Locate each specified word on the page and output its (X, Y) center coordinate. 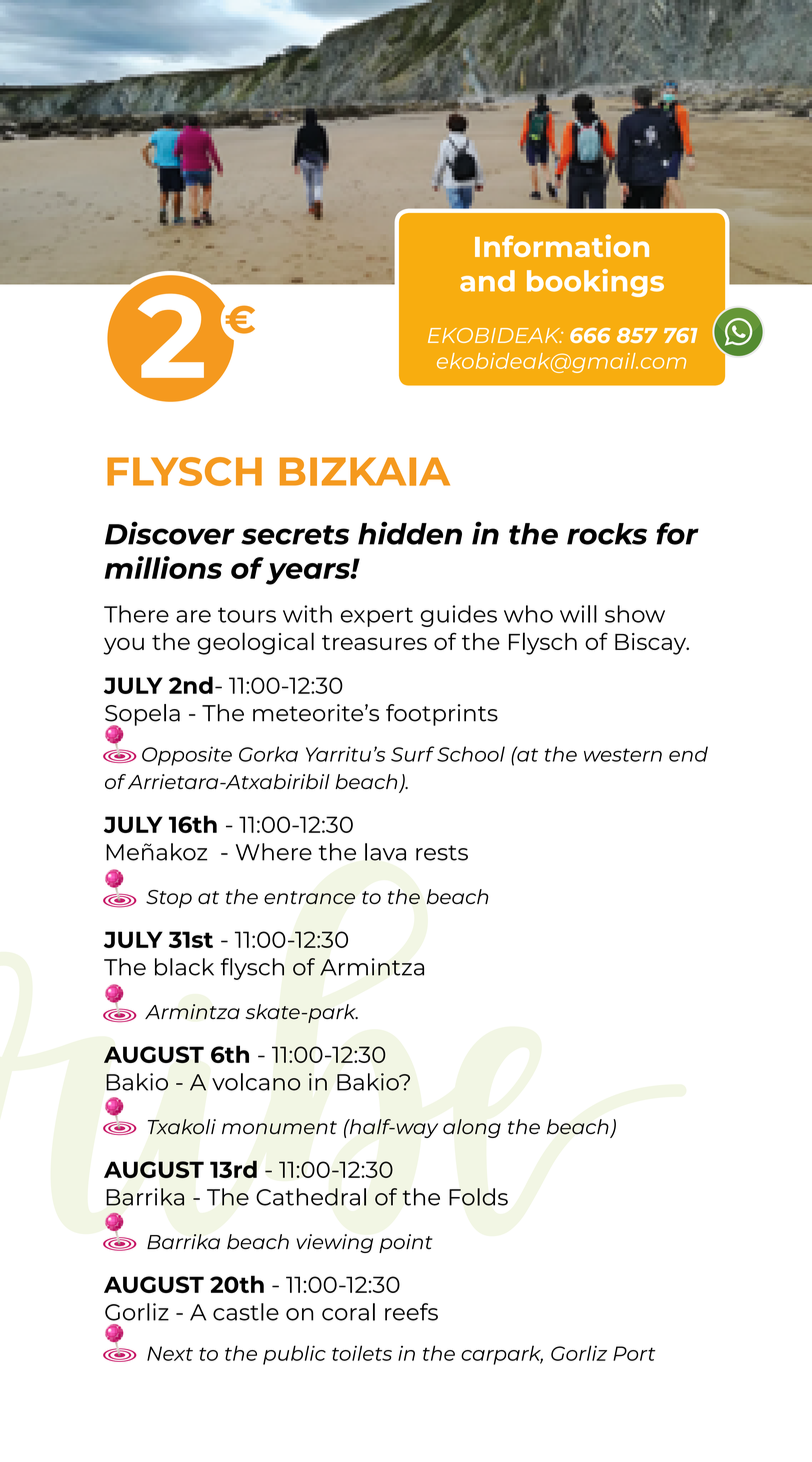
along (472, 1128)
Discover (170, 533)
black (184, 967)
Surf (413, 754)
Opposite (187, 756)
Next (170, 1353)
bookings (595, 283)
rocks (607, 534)
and (487, 281)
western (623, 755)
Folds (478, 1197)
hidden (410, 533)
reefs (411, 1312)
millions (163, 567)
